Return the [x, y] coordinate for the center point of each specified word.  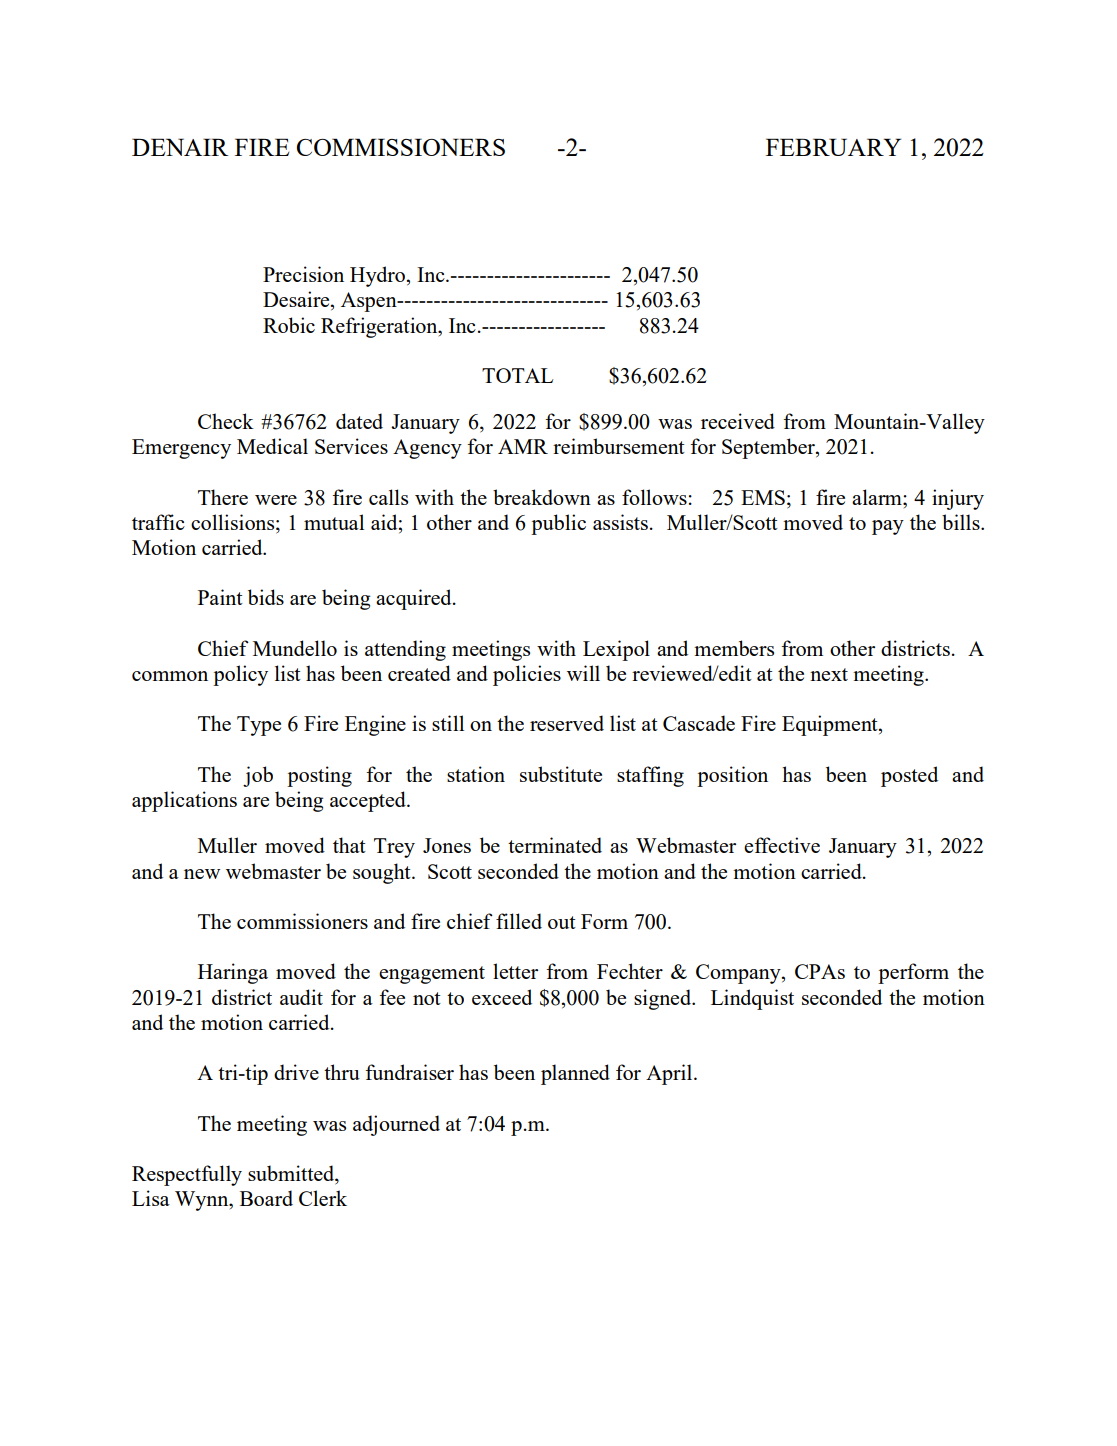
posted [909, 776]
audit [301, 997]
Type [259, 726]
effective [782, 845]
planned [575, 1074]
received [738, 421]
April [670, 1074]
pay [888, 527]
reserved [567, 723]
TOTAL [517, 375]
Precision [303, 274]
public [558, 524]
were [276, 500]
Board [266, 1198]
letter [515, 971]
